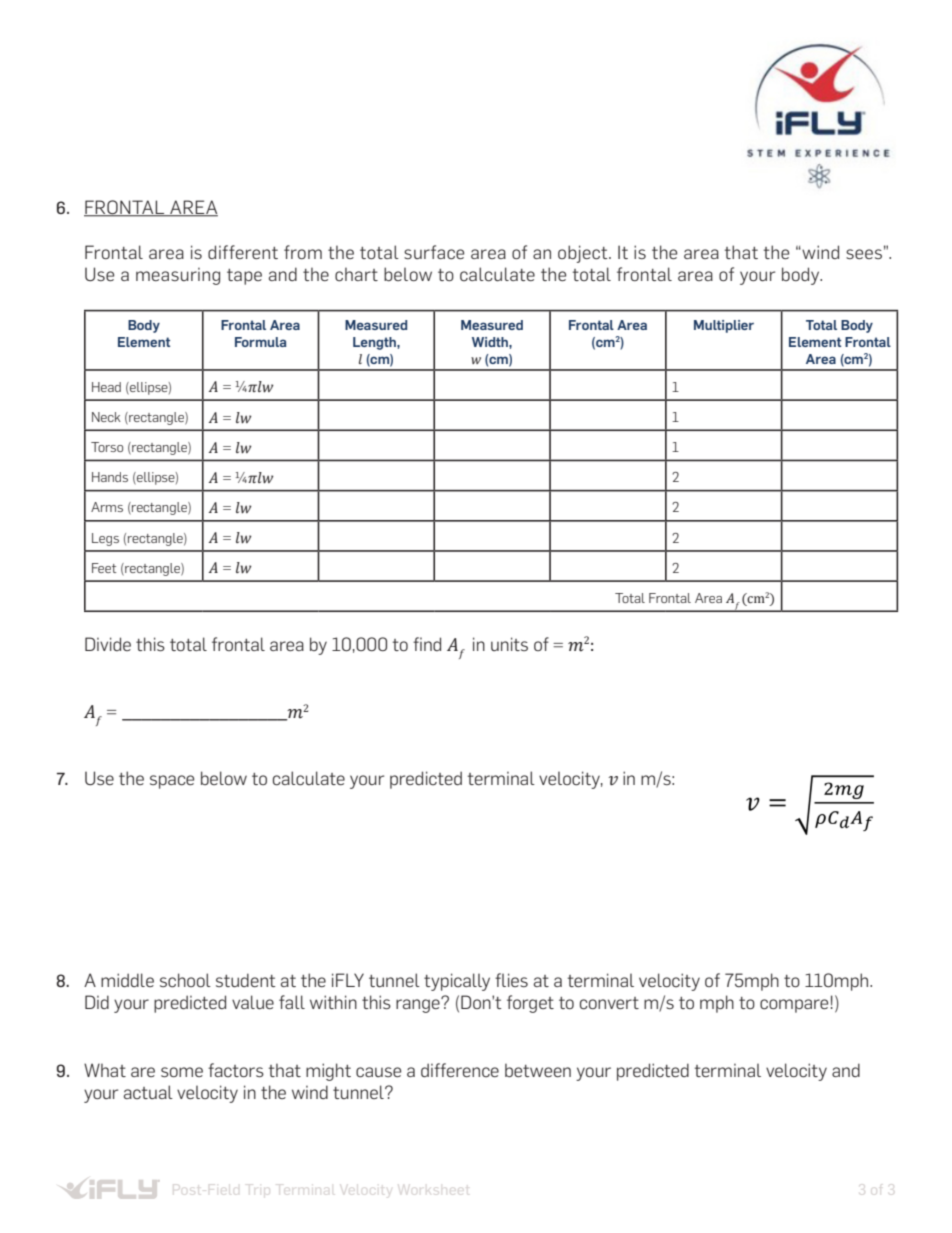  I want to click on Multiplier, so click(724, 326).
